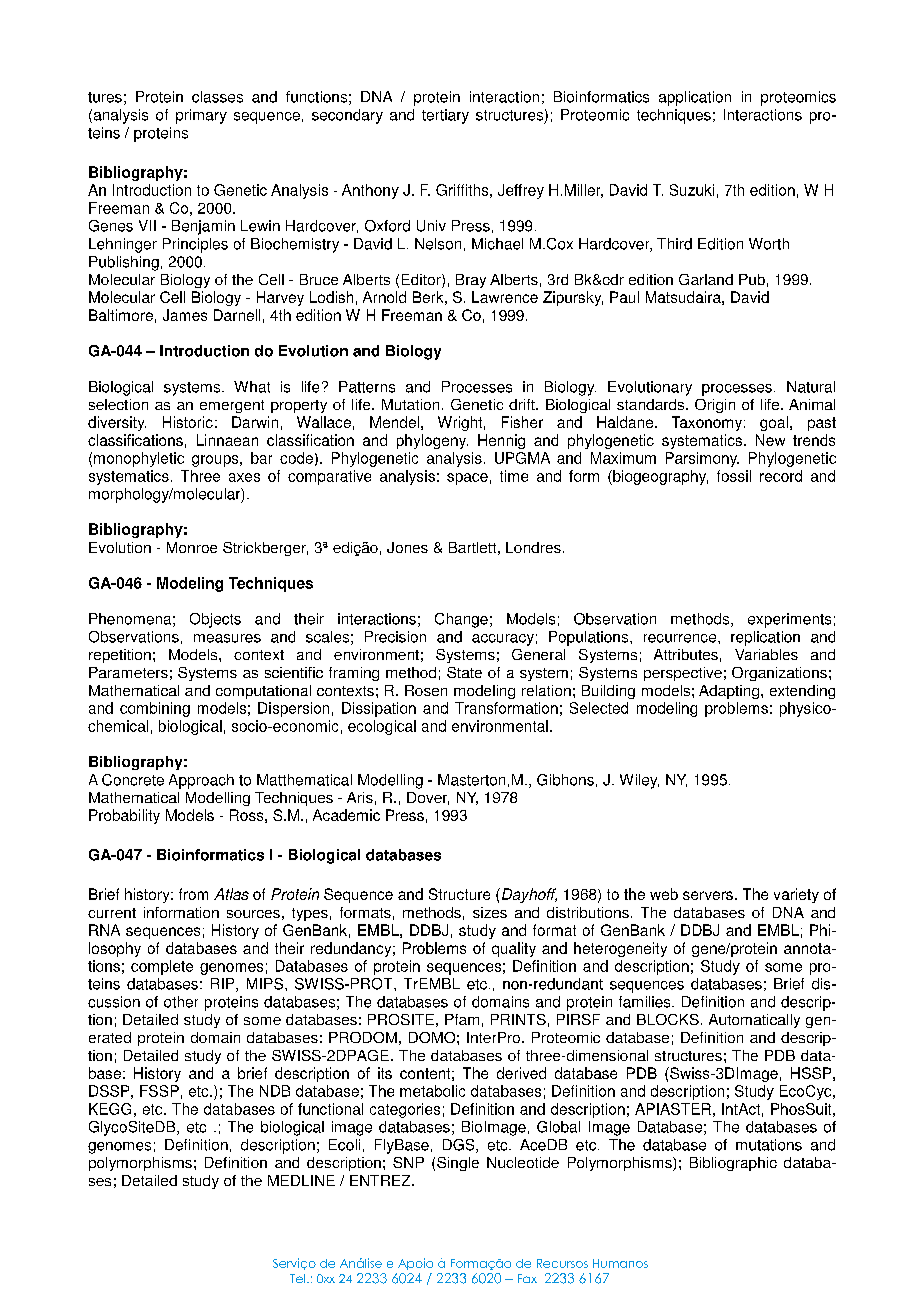 The image size is (924, 1308). Describe the element at coordinates (715, 406) in the document. I see `Origin` at that location.
